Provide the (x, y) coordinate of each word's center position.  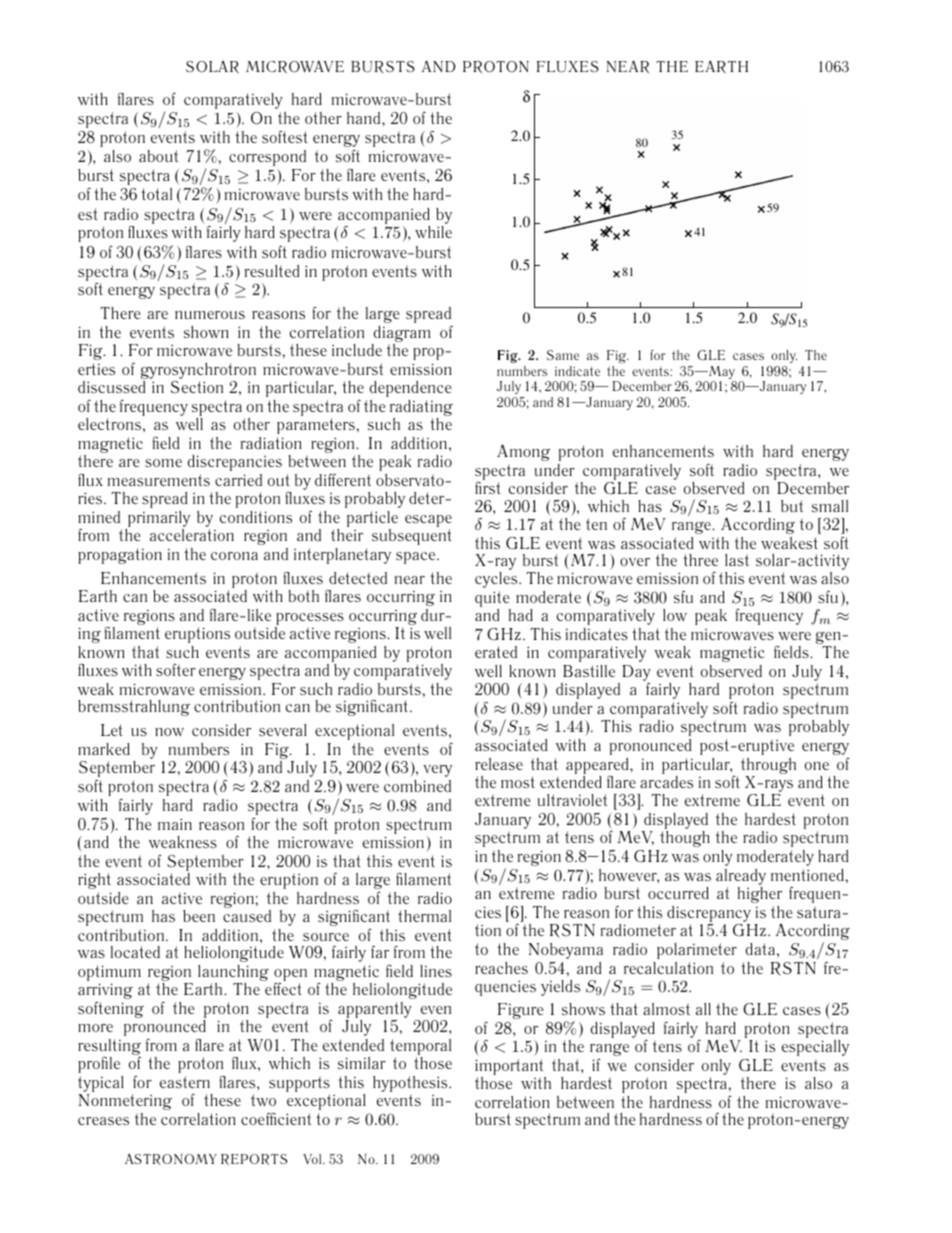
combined (417, 786)
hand (365, 118)
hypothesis (411, 1085)
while (433, 232)
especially (815, 1048)
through (768, 766)
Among (523, 452)
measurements (159, 480)
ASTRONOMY (171, 1159)
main (175, 824)
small (830, 506)
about (158, 156)
